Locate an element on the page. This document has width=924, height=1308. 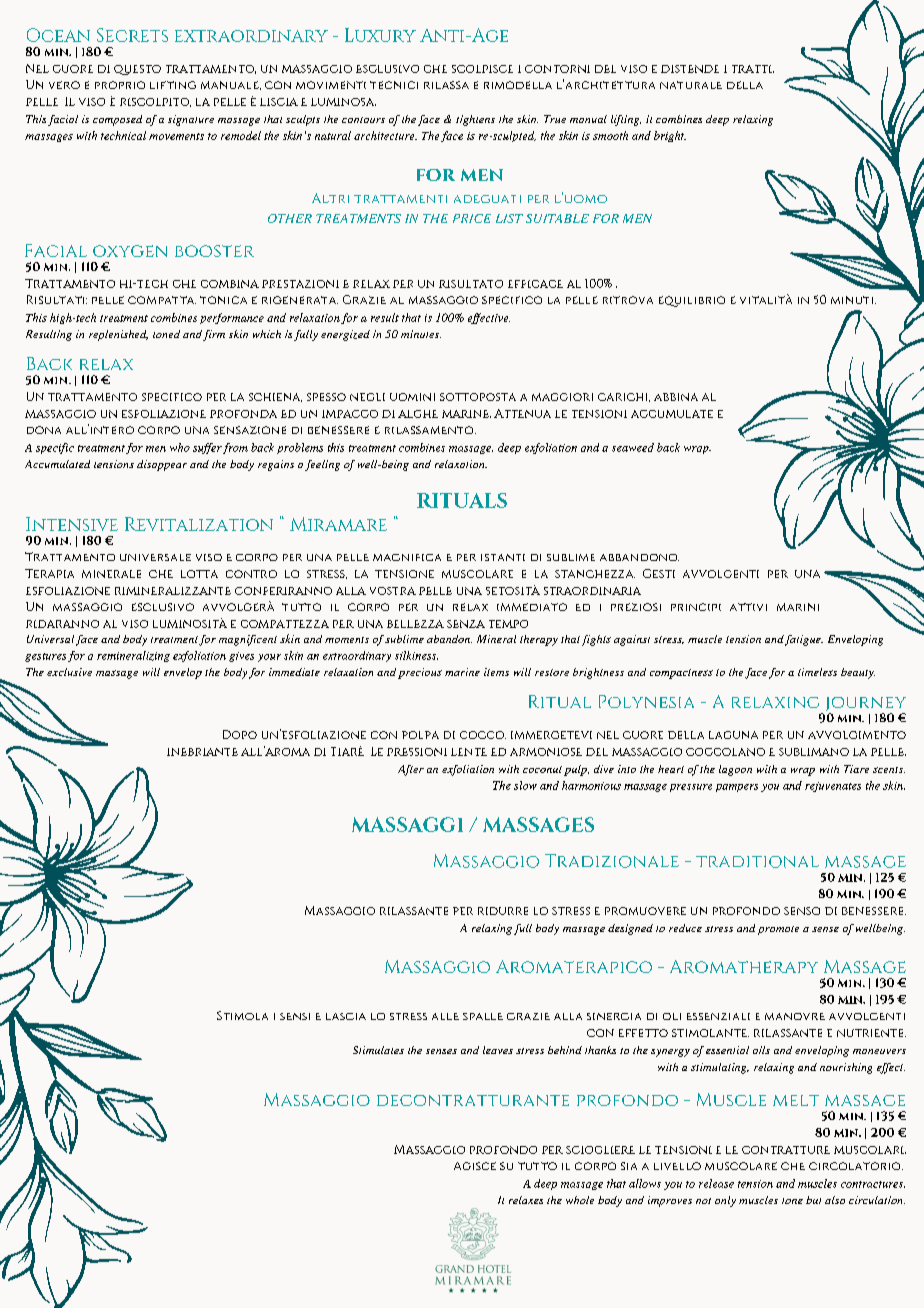
minuti is located at coordinates (853, 300).
